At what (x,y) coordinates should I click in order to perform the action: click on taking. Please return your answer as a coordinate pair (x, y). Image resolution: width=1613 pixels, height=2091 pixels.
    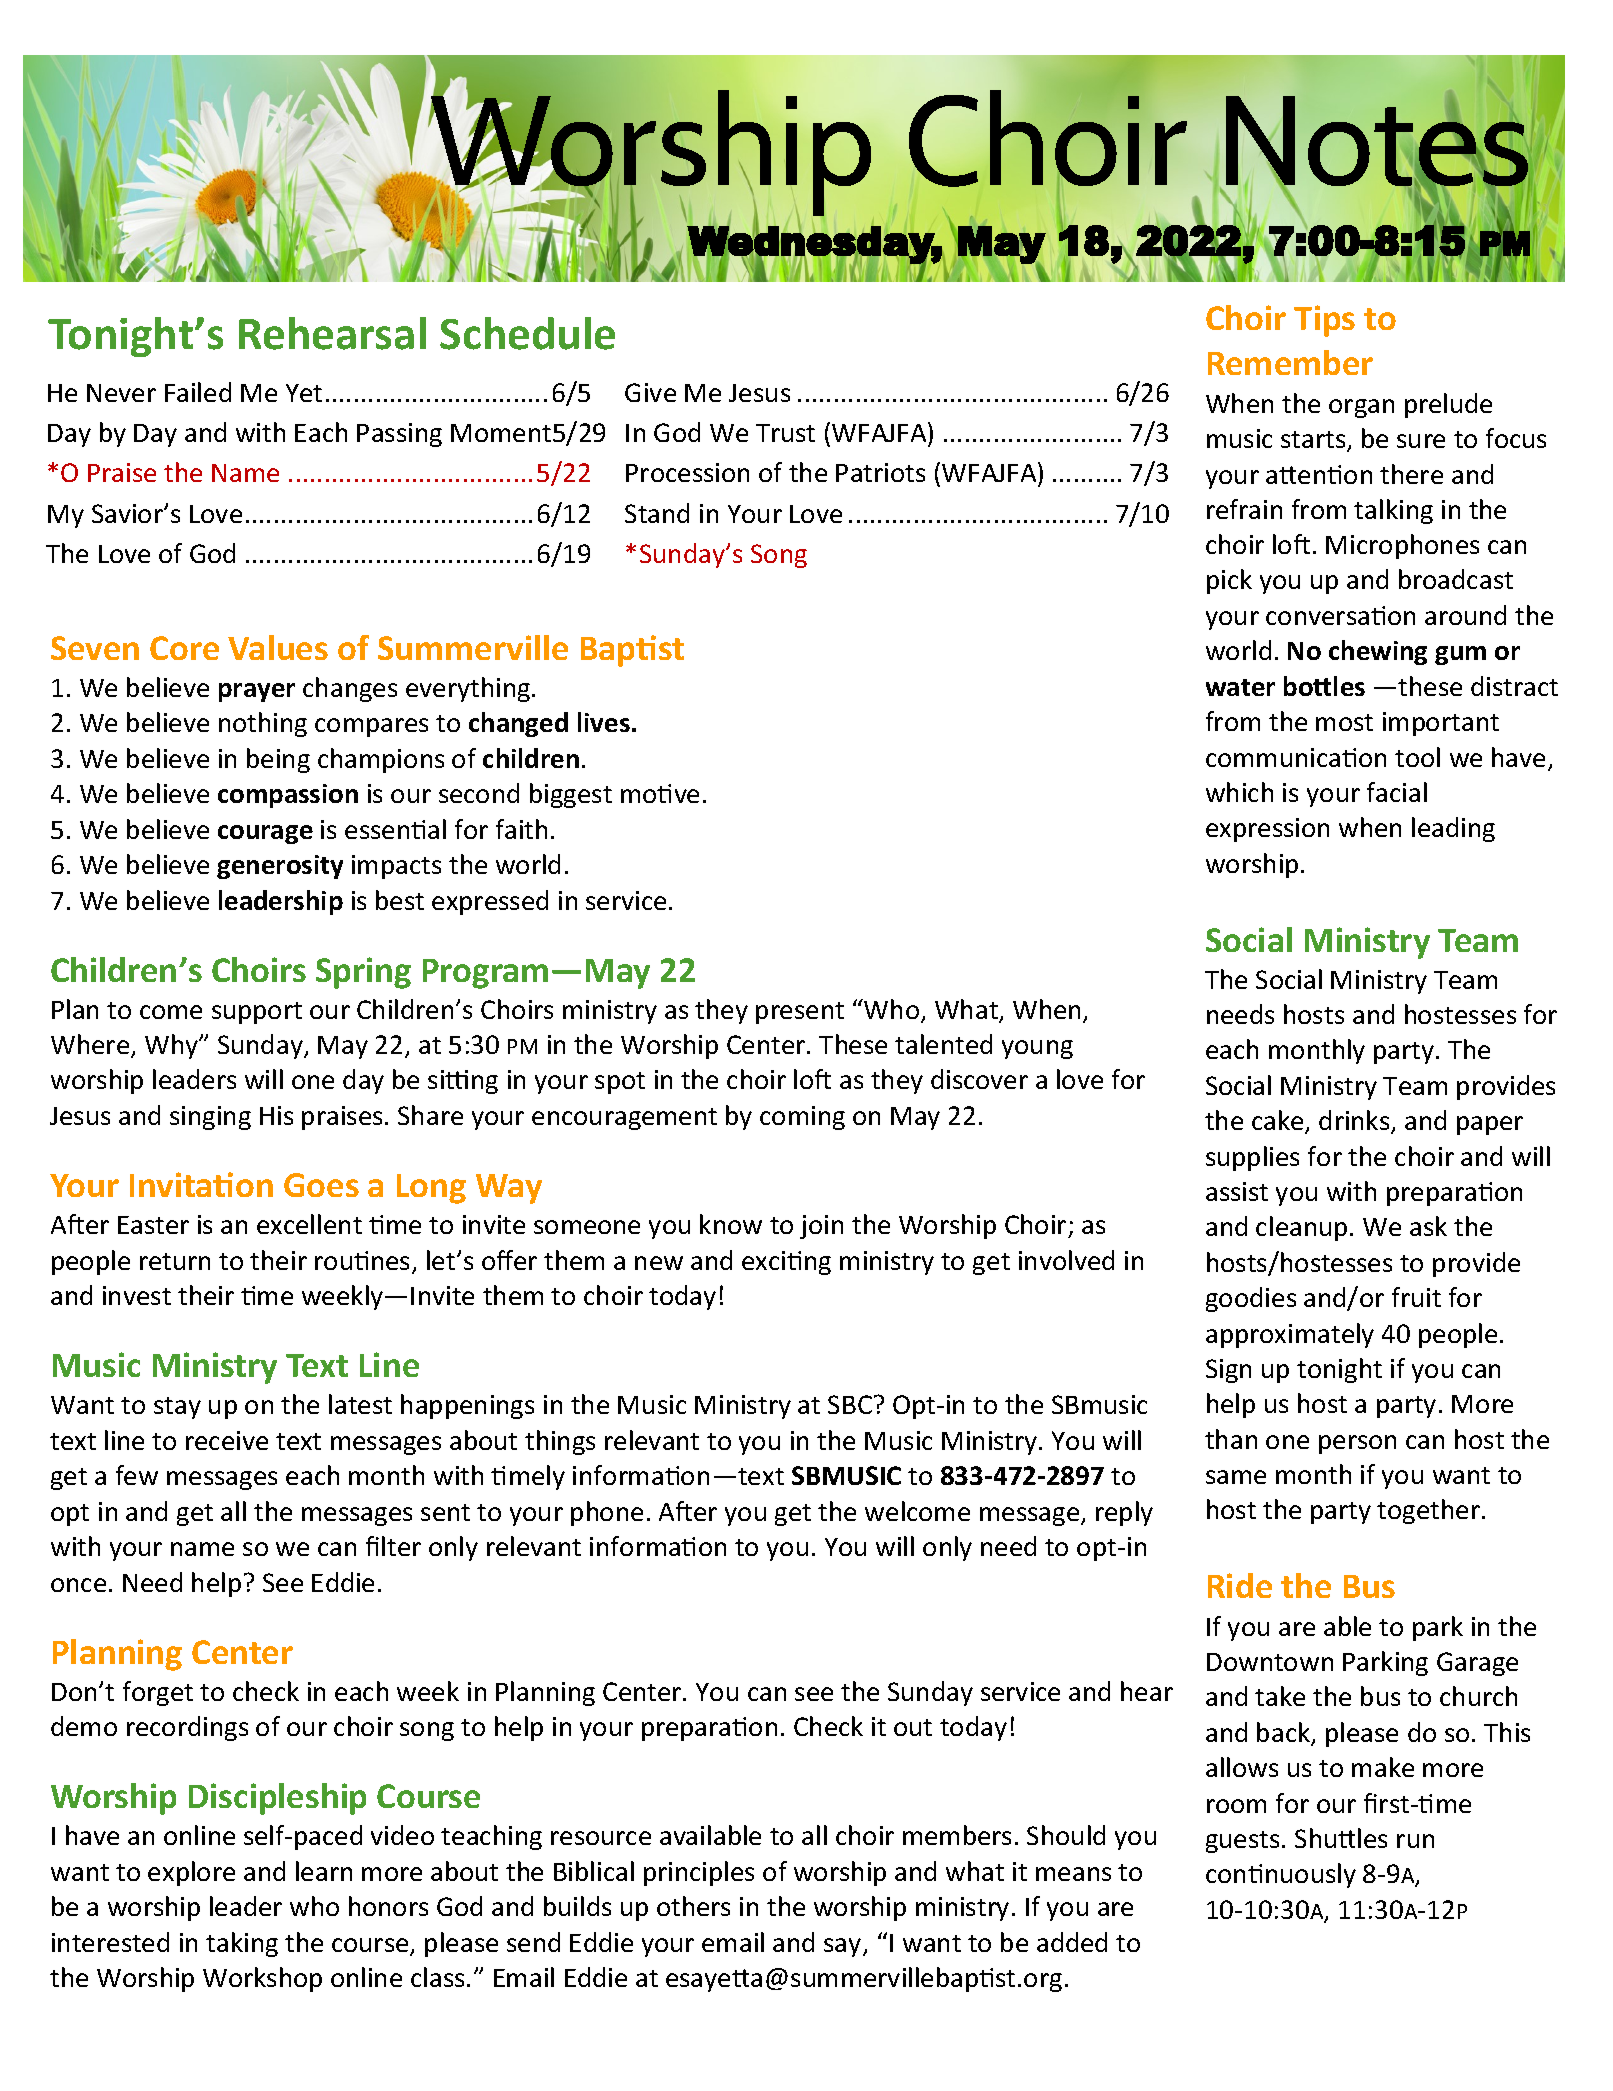
    Looking at the image, I should click on (242, 1944).
